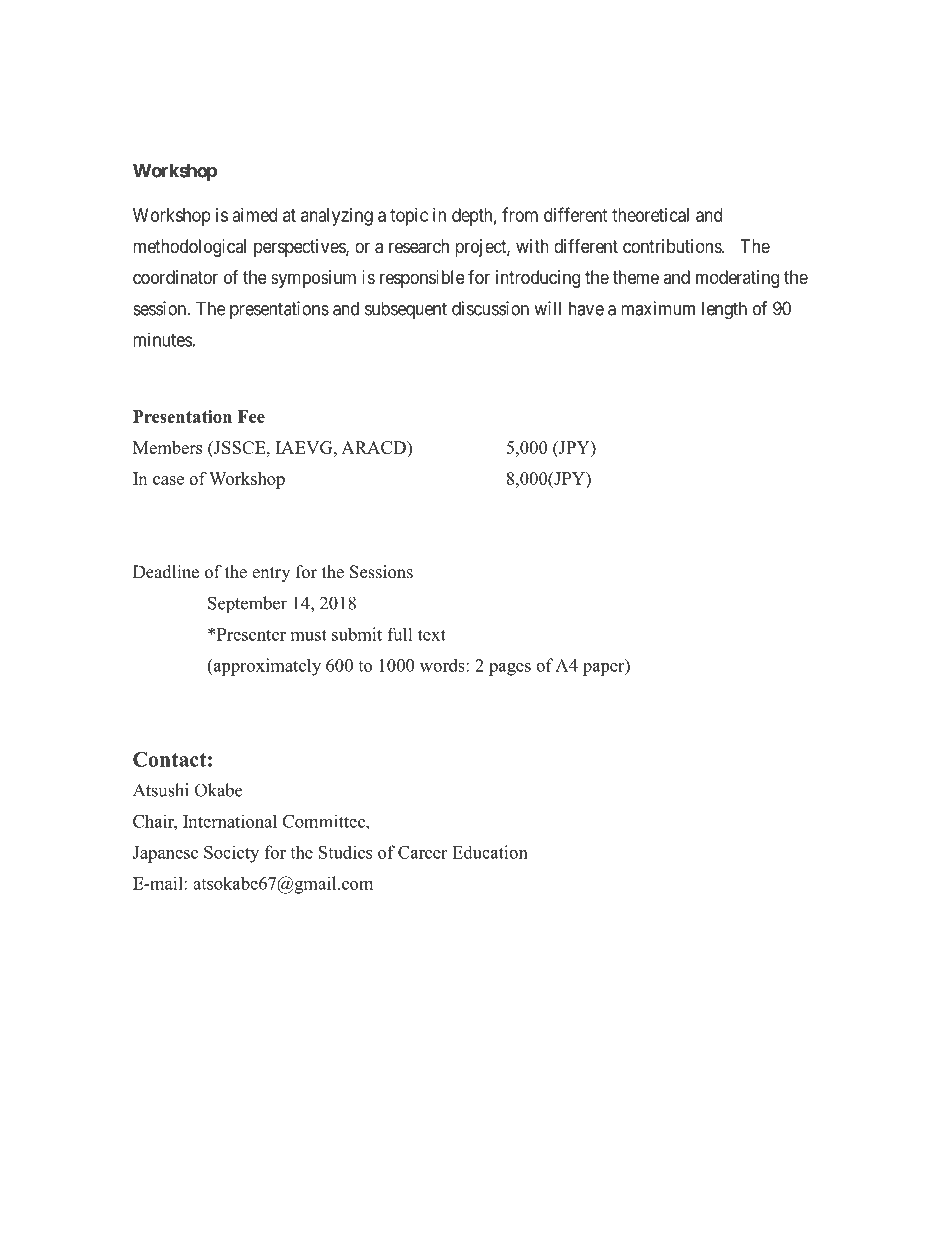  Describe the element at coordinates (422, 852) in the screenshot. I see `Career` at that location.
